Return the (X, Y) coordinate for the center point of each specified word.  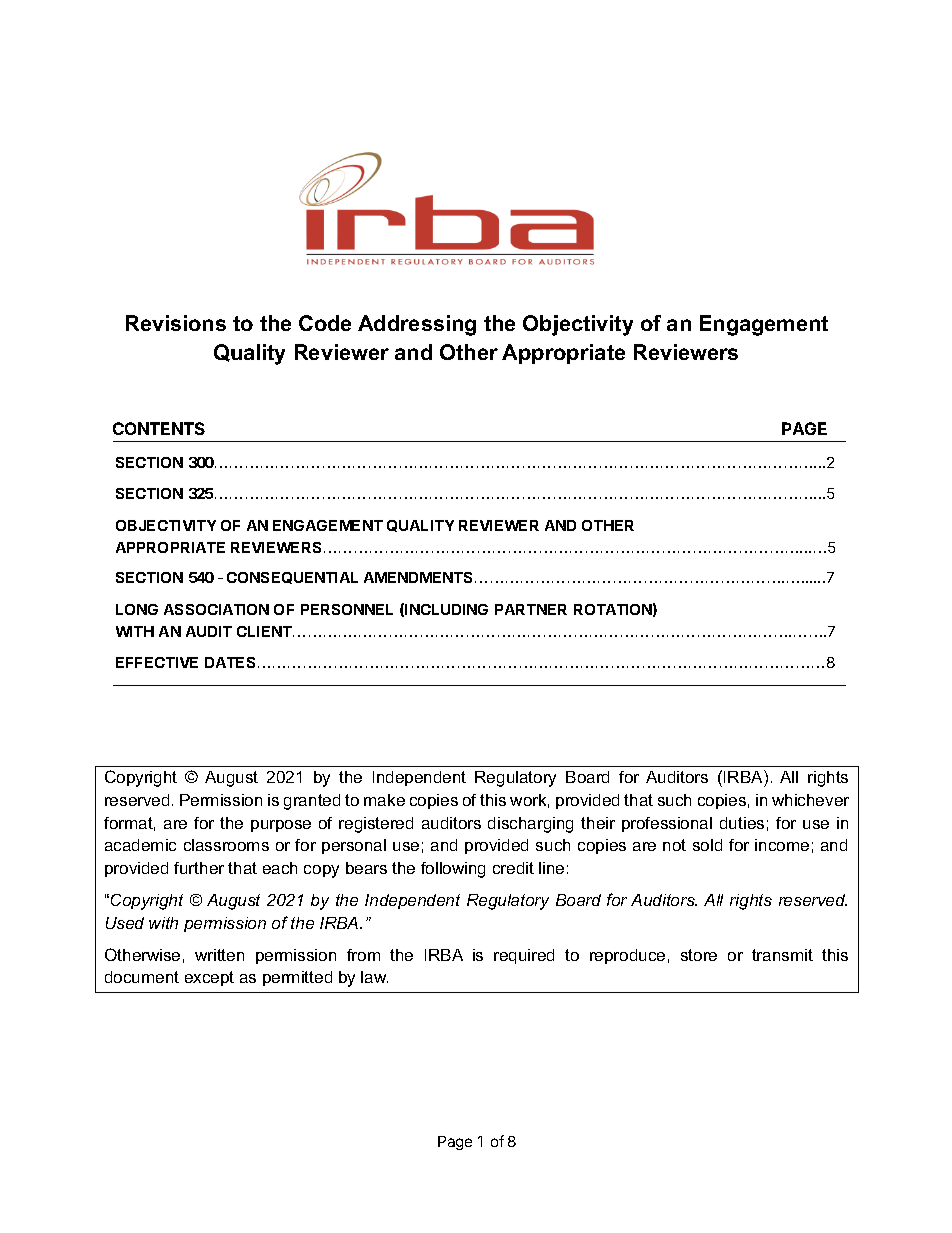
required (524, 956)
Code (325, 323)
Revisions (176, 323)
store (699, 955)
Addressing (417, 325)
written (219, 955)
